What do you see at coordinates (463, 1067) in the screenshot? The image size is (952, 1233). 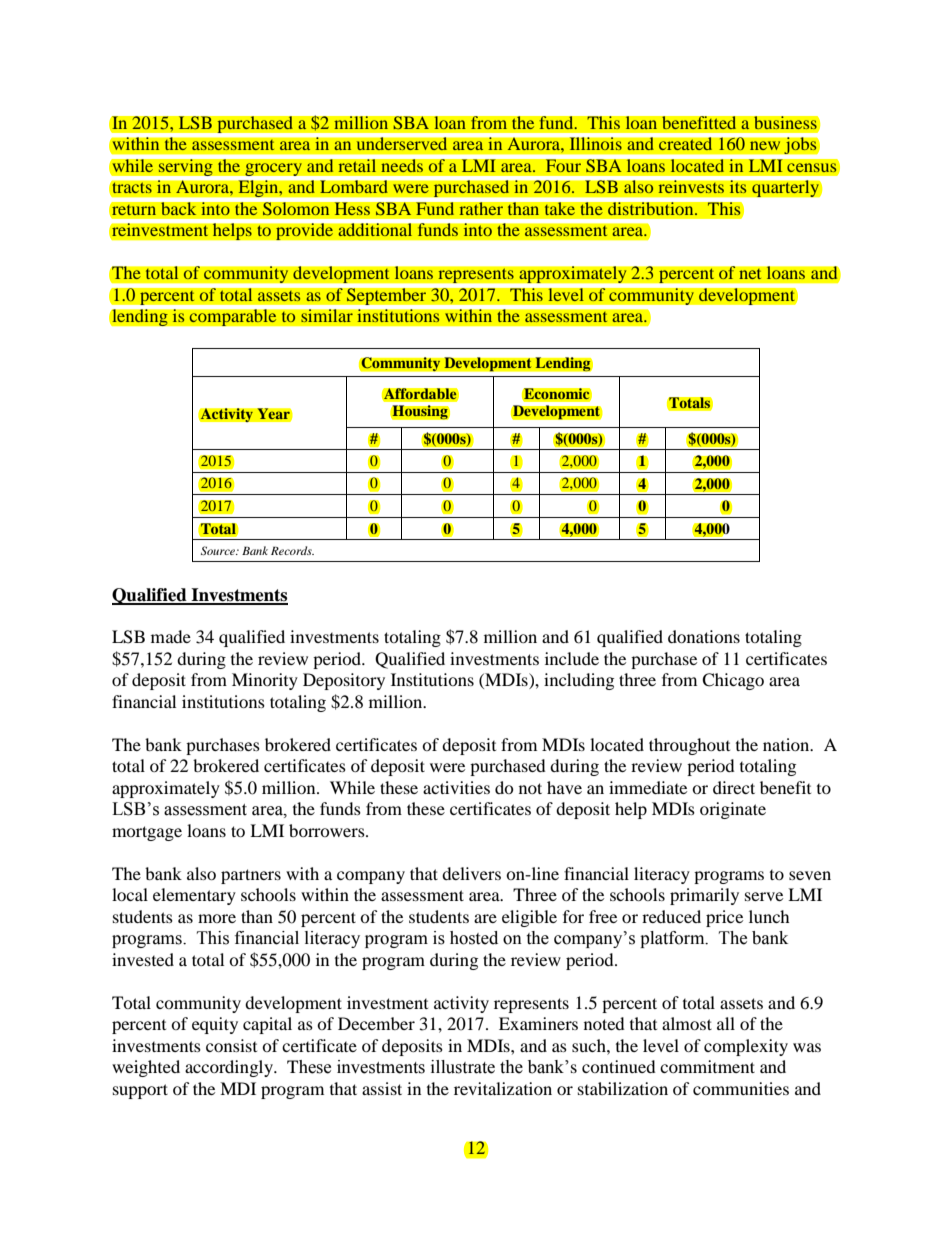 I see `illustrate` at bounding box center [463, 1067].
